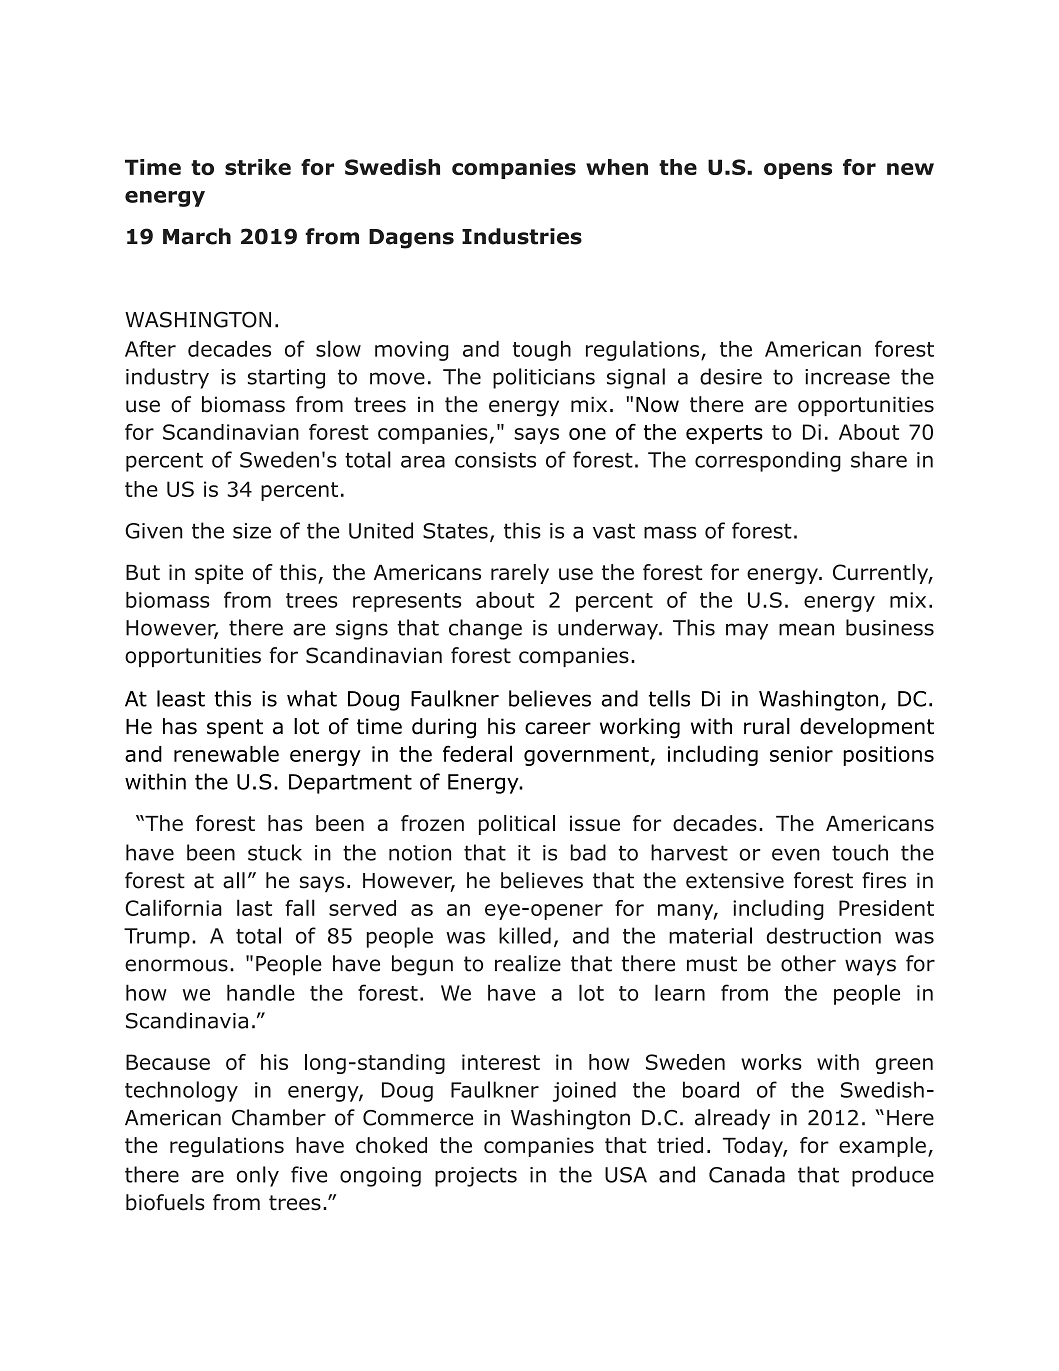 The image size is (1059, 1371). What do you see at coordinates (476, 1177) in the screenshot?
I see `projects` at bounding box center [476, 1177].
